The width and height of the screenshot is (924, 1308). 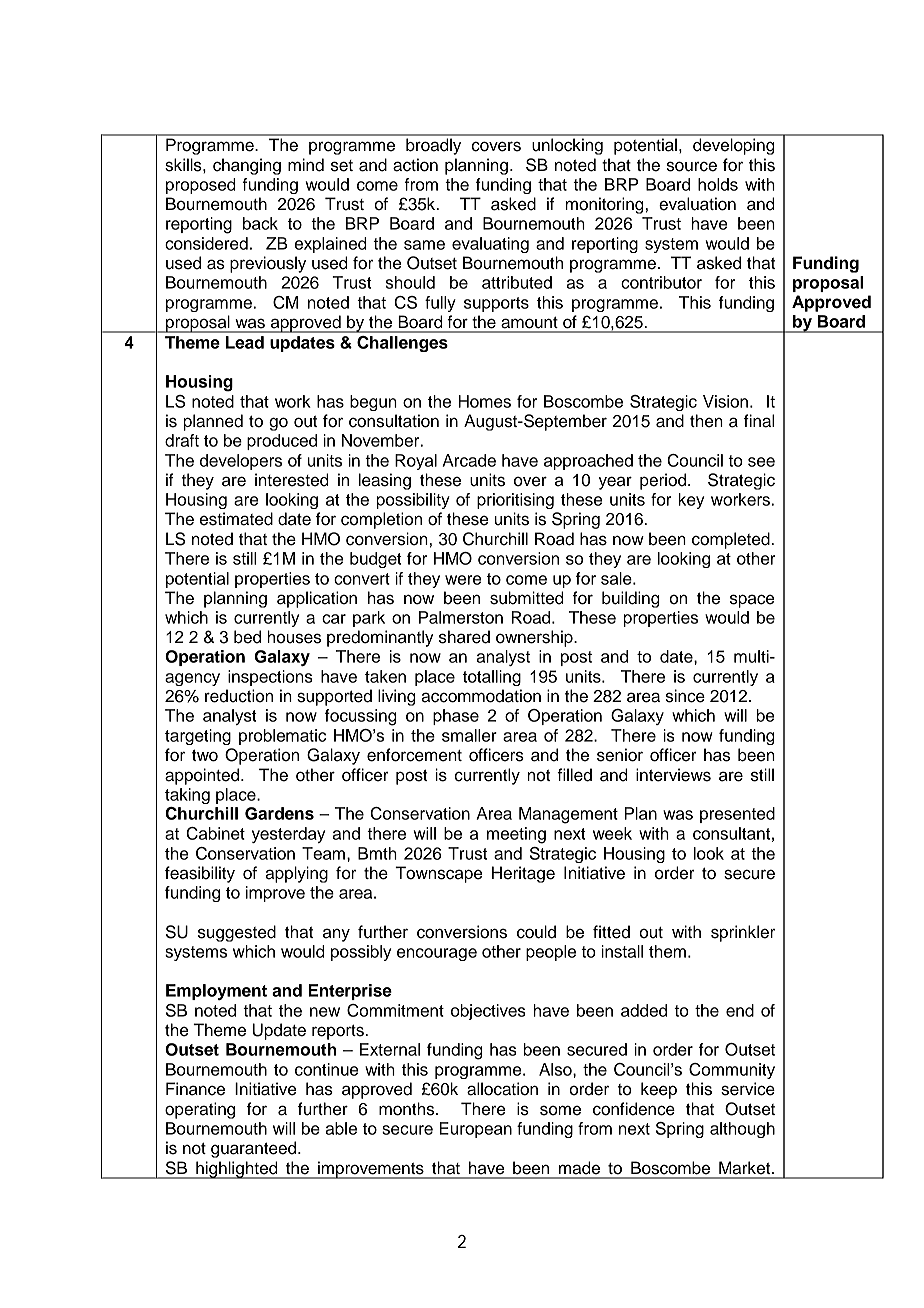 I want to click on changing, so click(x=247, y=166).
